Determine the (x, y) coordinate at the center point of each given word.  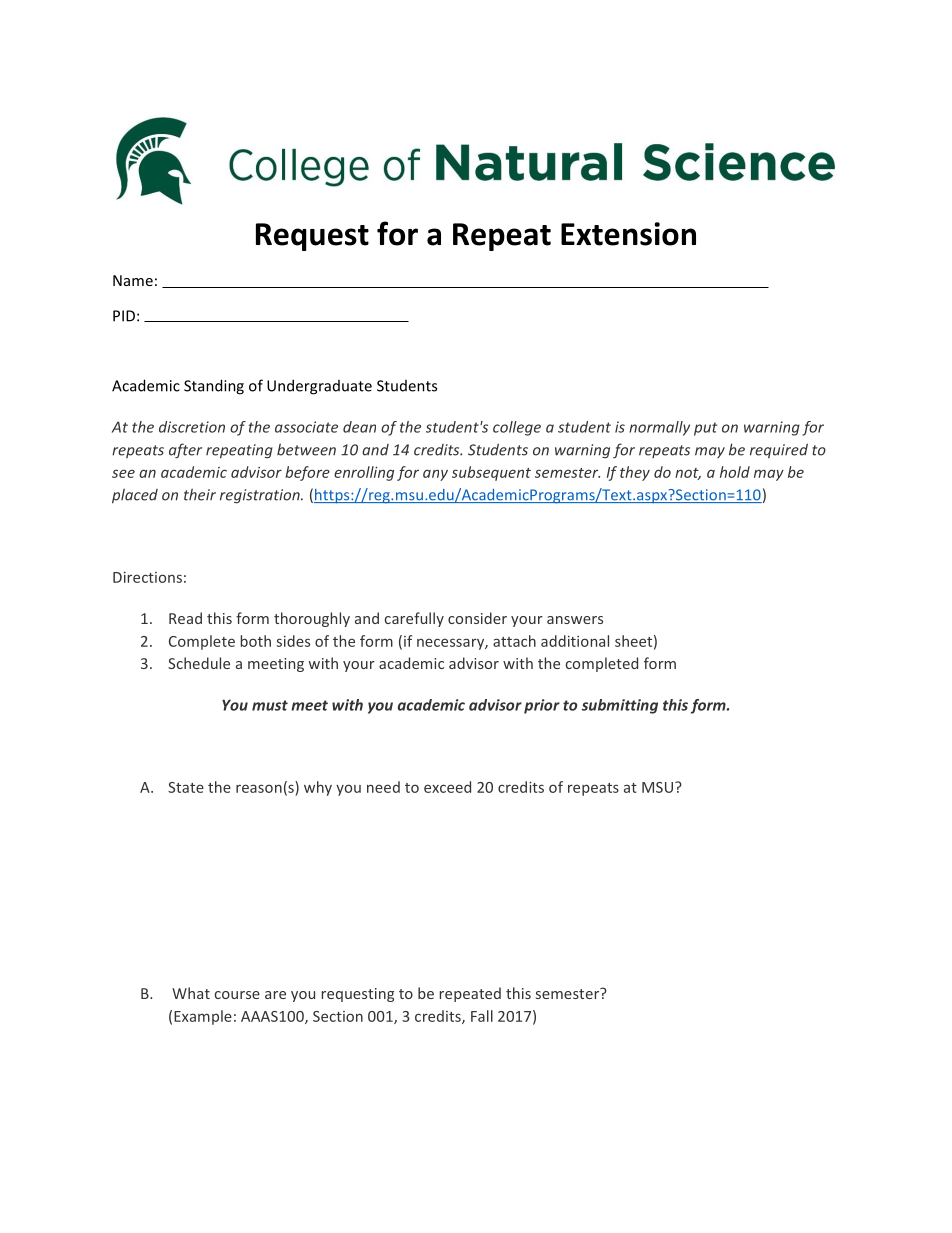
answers (575, 620)
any (435, 475)
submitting (620, 706)
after (185, 451)
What (191, 993)
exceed (447, 787)
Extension (628, 234)
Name (133, 280)
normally (659, 428)
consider (477, 618)
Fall (482, 1016)
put (705, 429)
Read (185, 618)
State (186, 787)
